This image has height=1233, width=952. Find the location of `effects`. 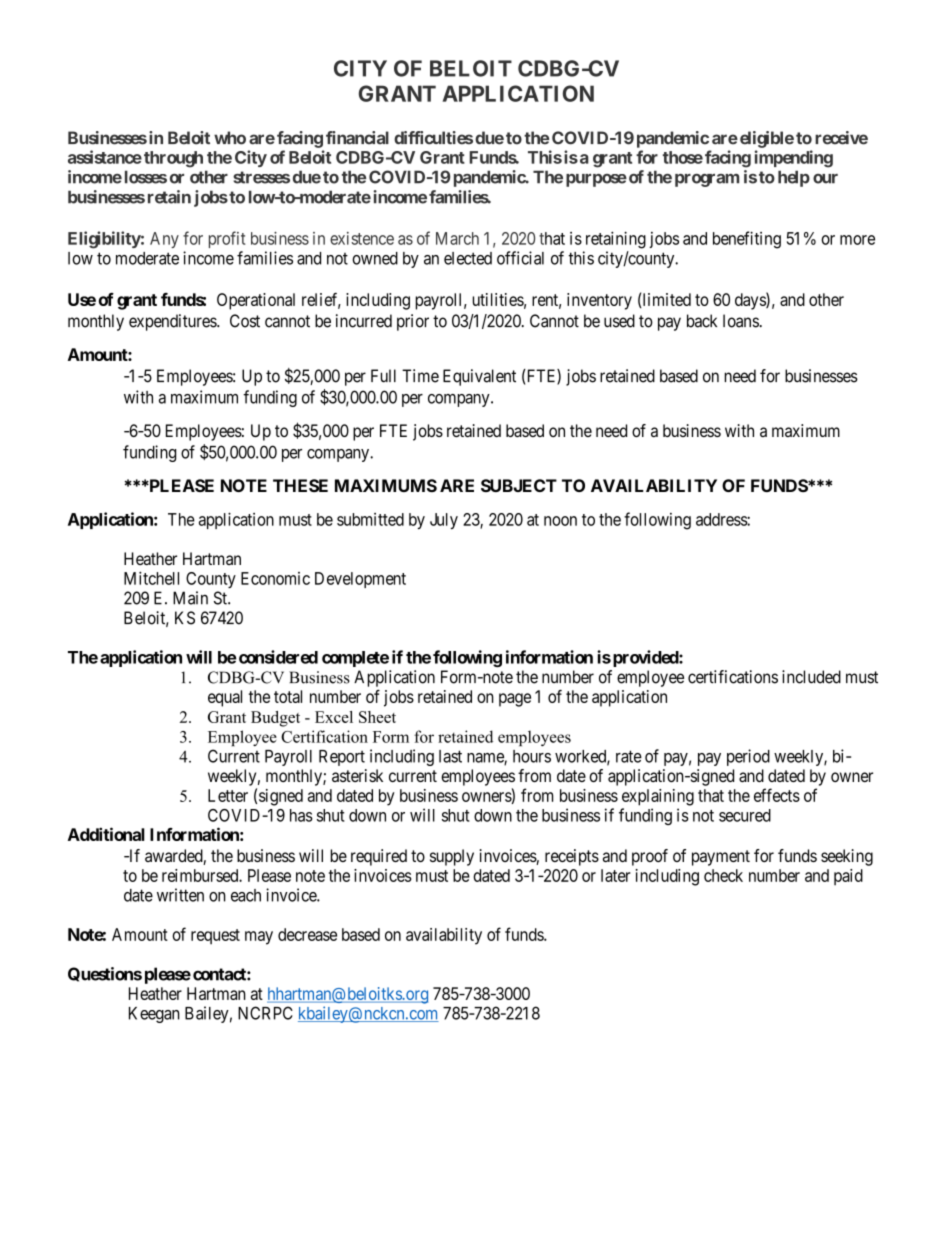

effects is located at coordinates (777, 795).
